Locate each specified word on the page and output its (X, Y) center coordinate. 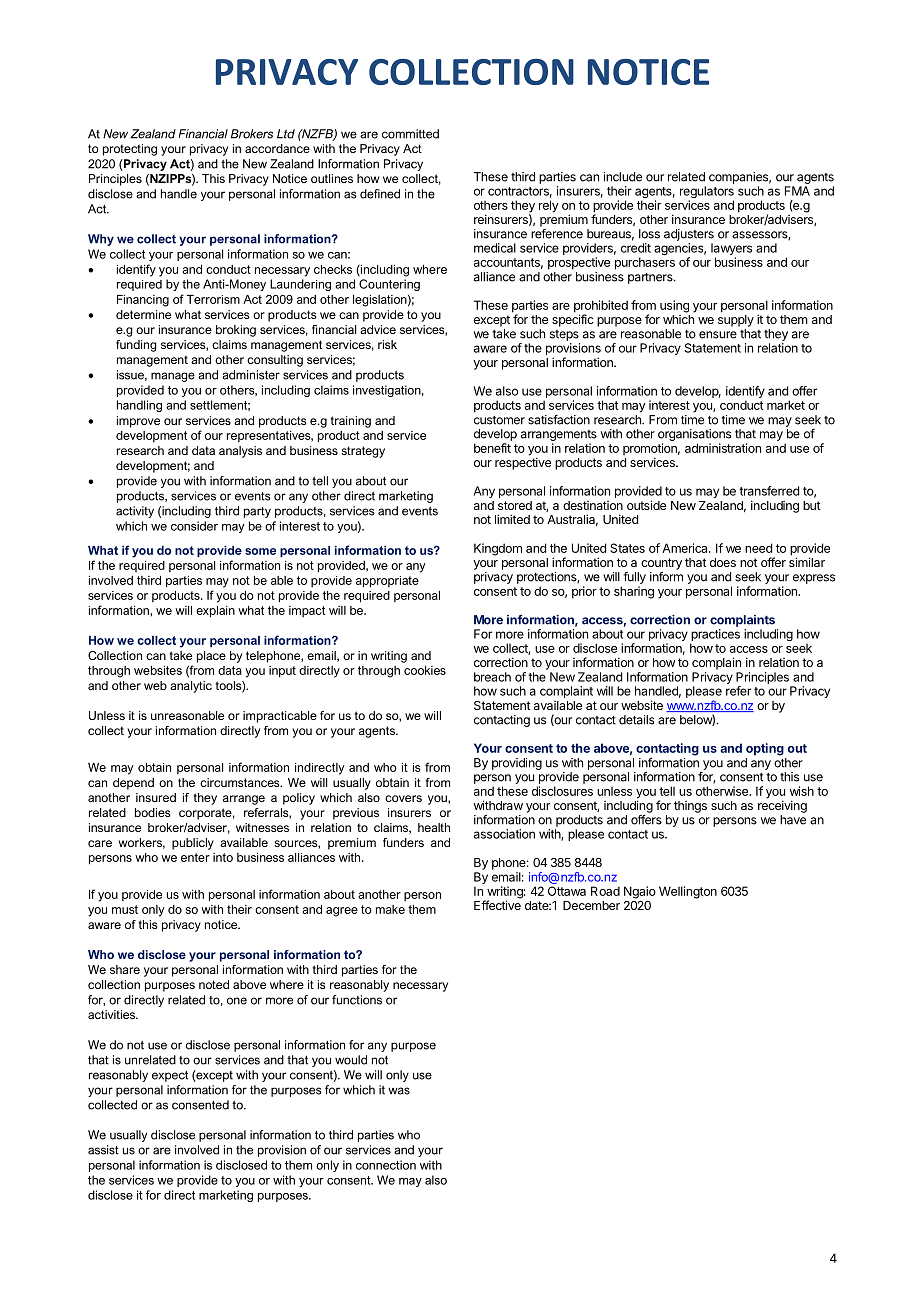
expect (170, 1076)
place (211, 657)
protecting (130, 150)
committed (410, 134)
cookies (425, 670)
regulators (707, 193)
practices (715, 636)
